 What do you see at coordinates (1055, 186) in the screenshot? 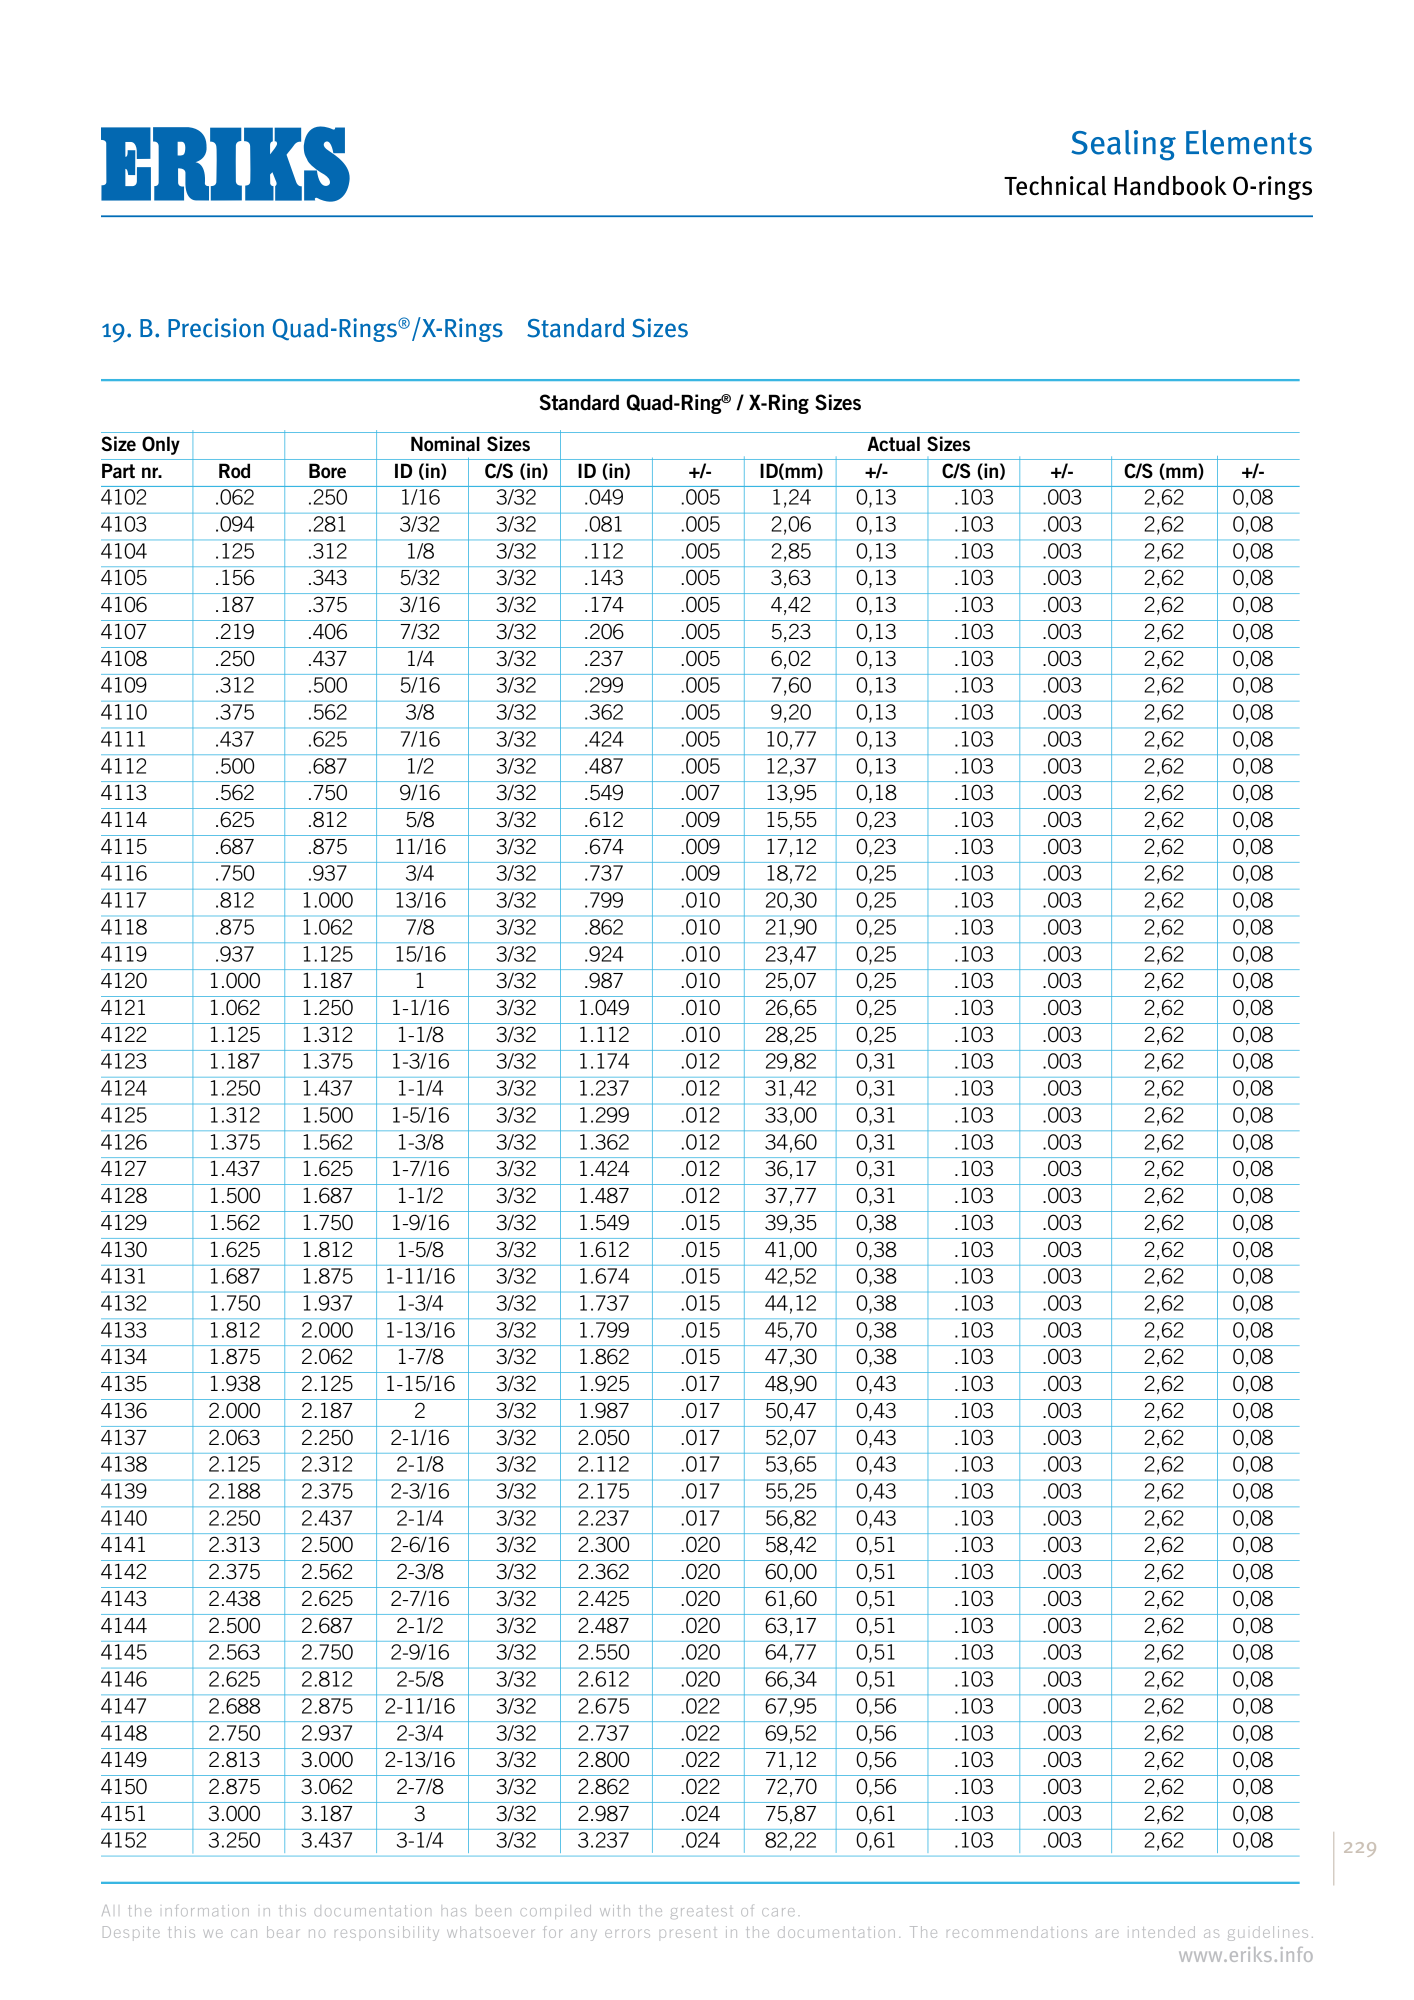
I see `Technical` at bounding box center [1055, 186].
